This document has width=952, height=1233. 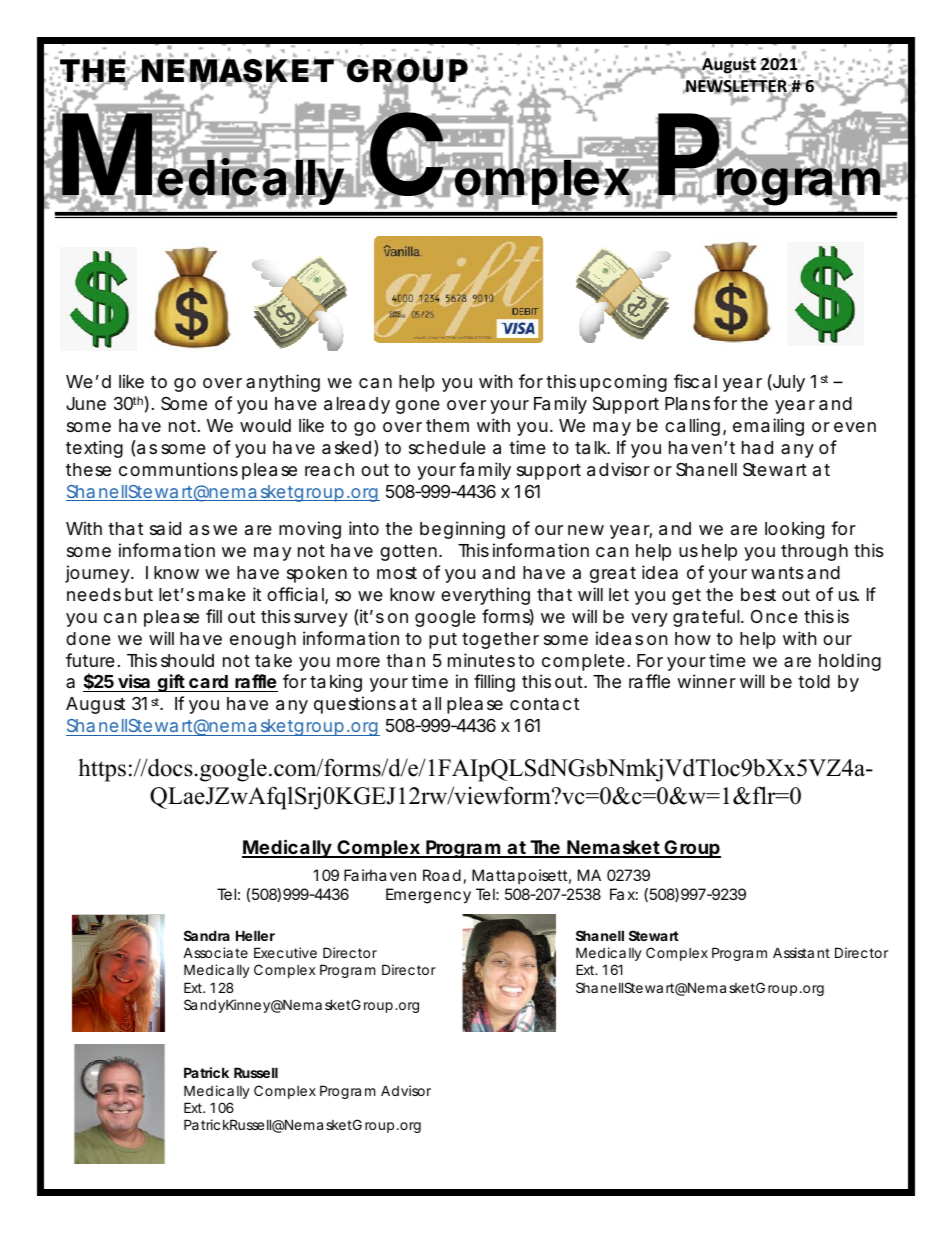 I want to click on beginning, so click(x=462, y=530).
